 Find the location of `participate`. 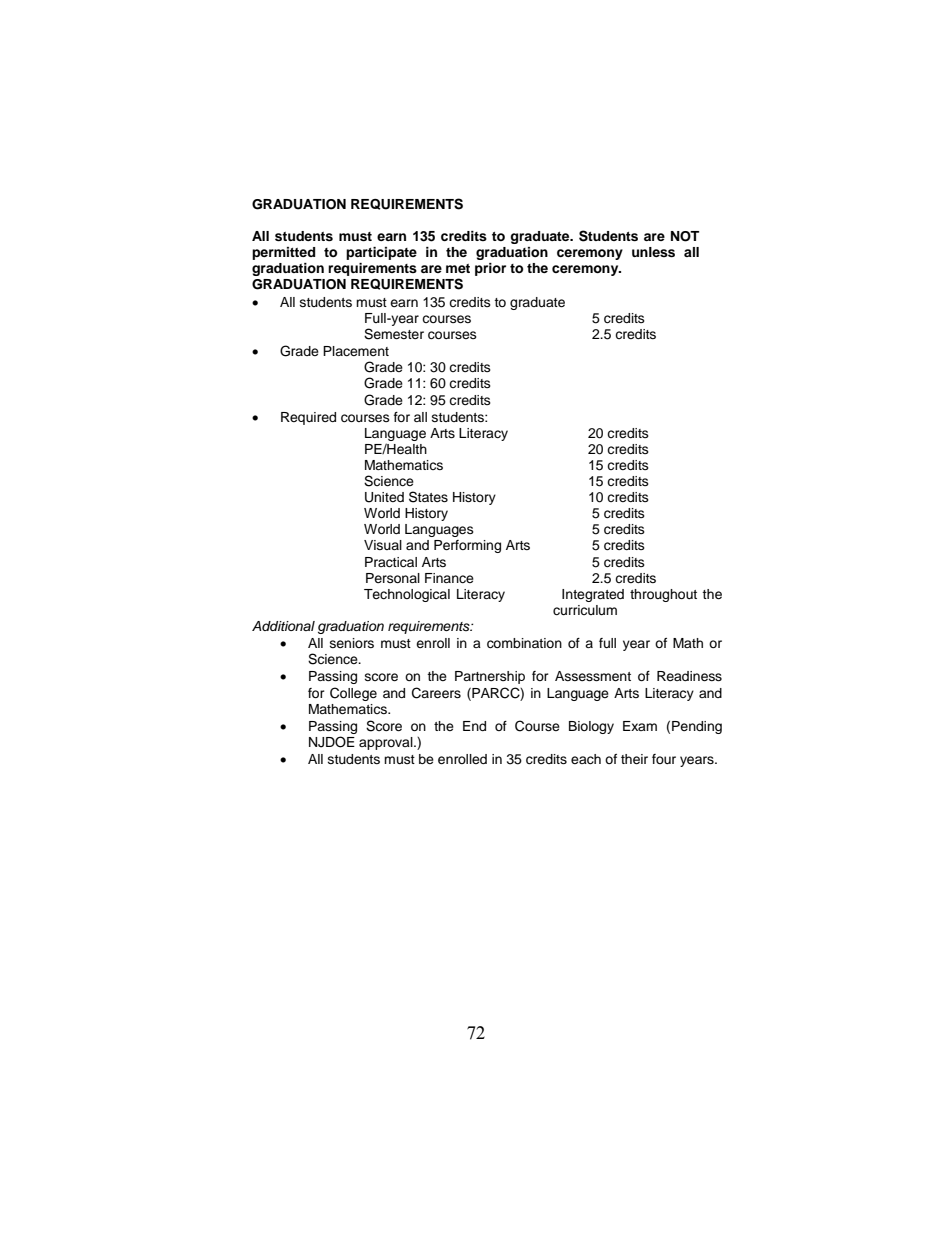

participate is located at coordinates (381, 253).
